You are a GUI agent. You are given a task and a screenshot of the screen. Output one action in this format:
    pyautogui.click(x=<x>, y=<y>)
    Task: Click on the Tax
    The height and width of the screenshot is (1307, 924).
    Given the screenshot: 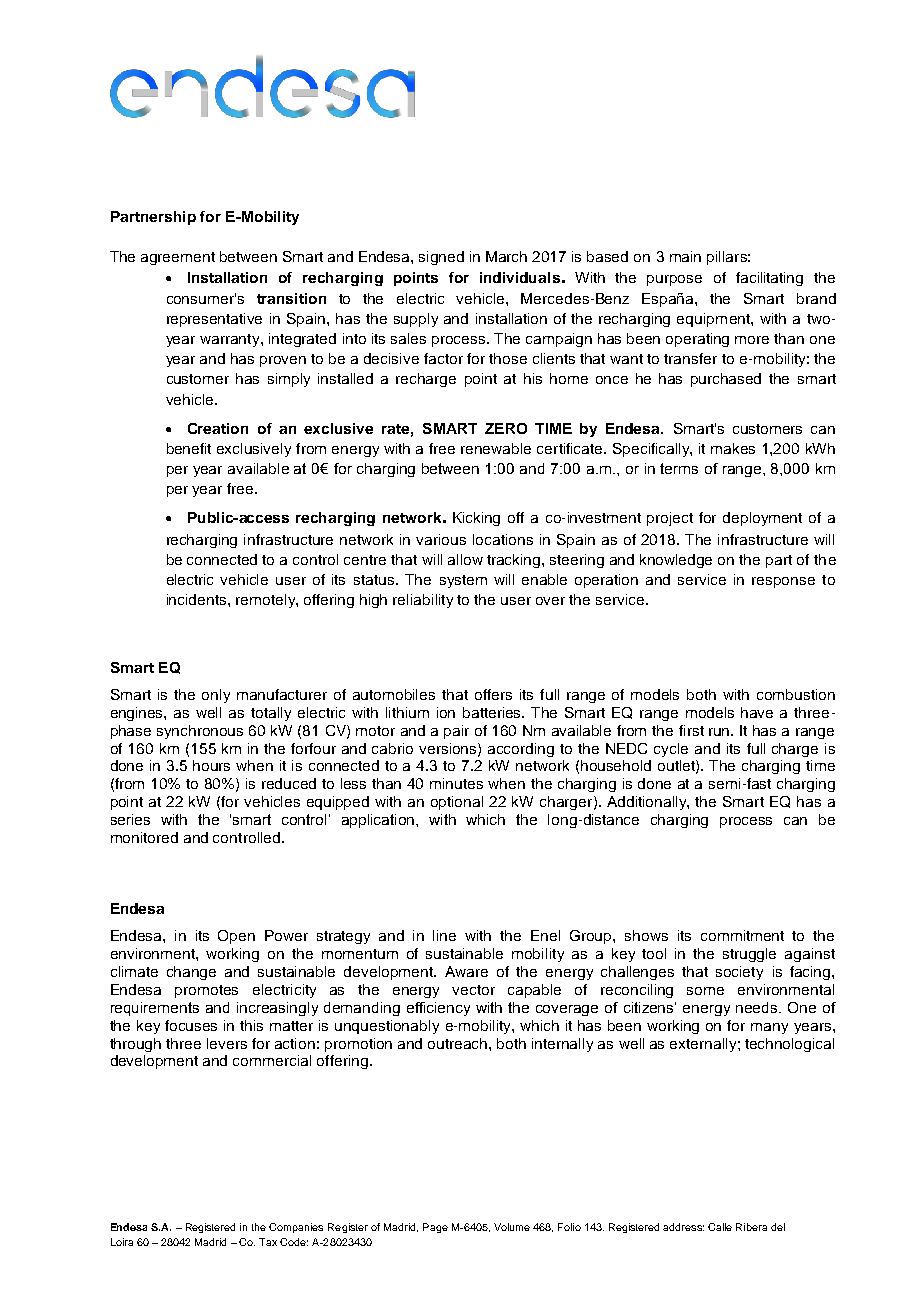 What is the action you would take?
    pyautogui.click(x=268, y=1242)
